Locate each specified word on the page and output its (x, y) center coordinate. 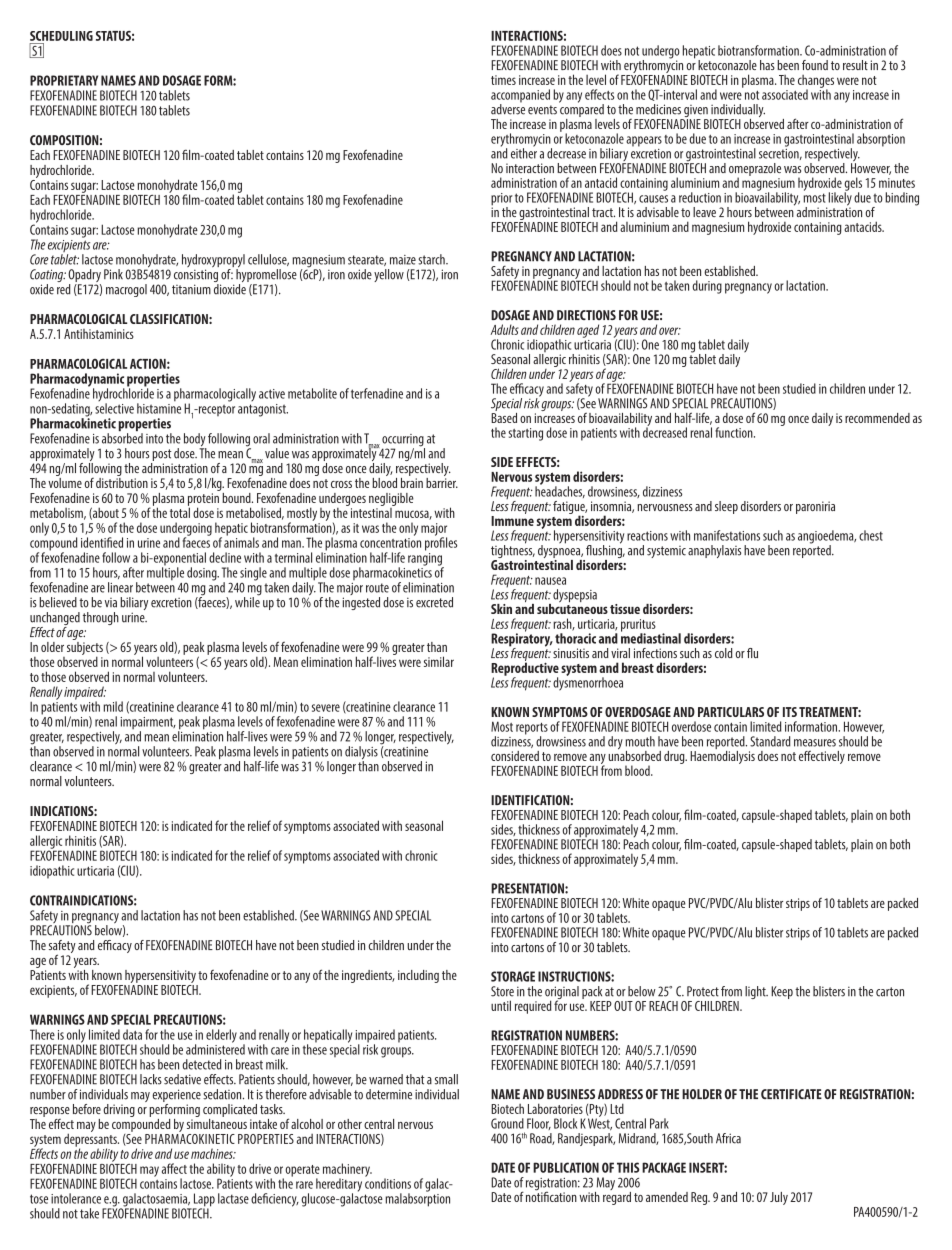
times (503, 80)
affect (174, 1168)
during (707, 287)
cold (724, 653)
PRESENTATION (528, 888)
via (111, 603)
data (132, 1034)
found (815, 65)
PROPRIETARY (64, 80)
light (756, 992)
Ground (507, 1123)
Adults (505, 329)
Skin (501, 609)
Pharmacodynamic (77, 381)
